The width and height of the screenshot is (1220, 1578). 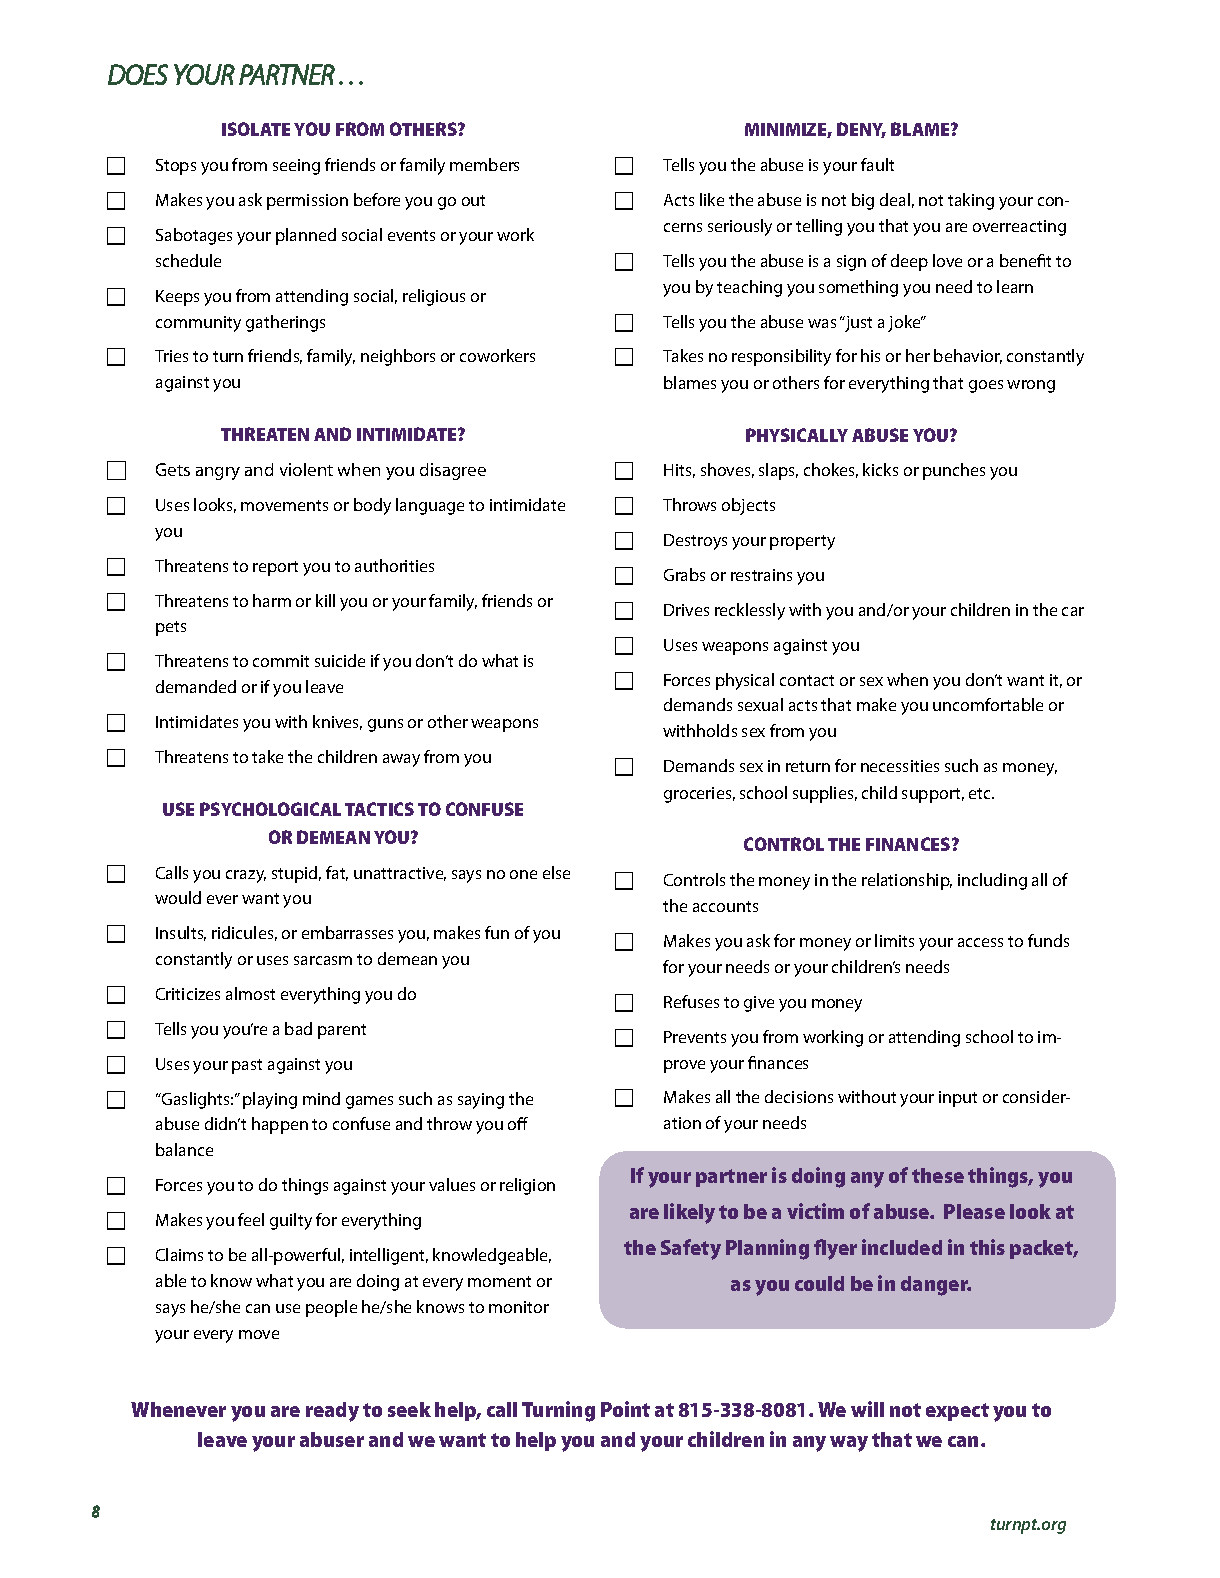 What do you see at coordinates (332, 1412) in the screenshot?
I see `ready` at bounding box center [332, 1412].
